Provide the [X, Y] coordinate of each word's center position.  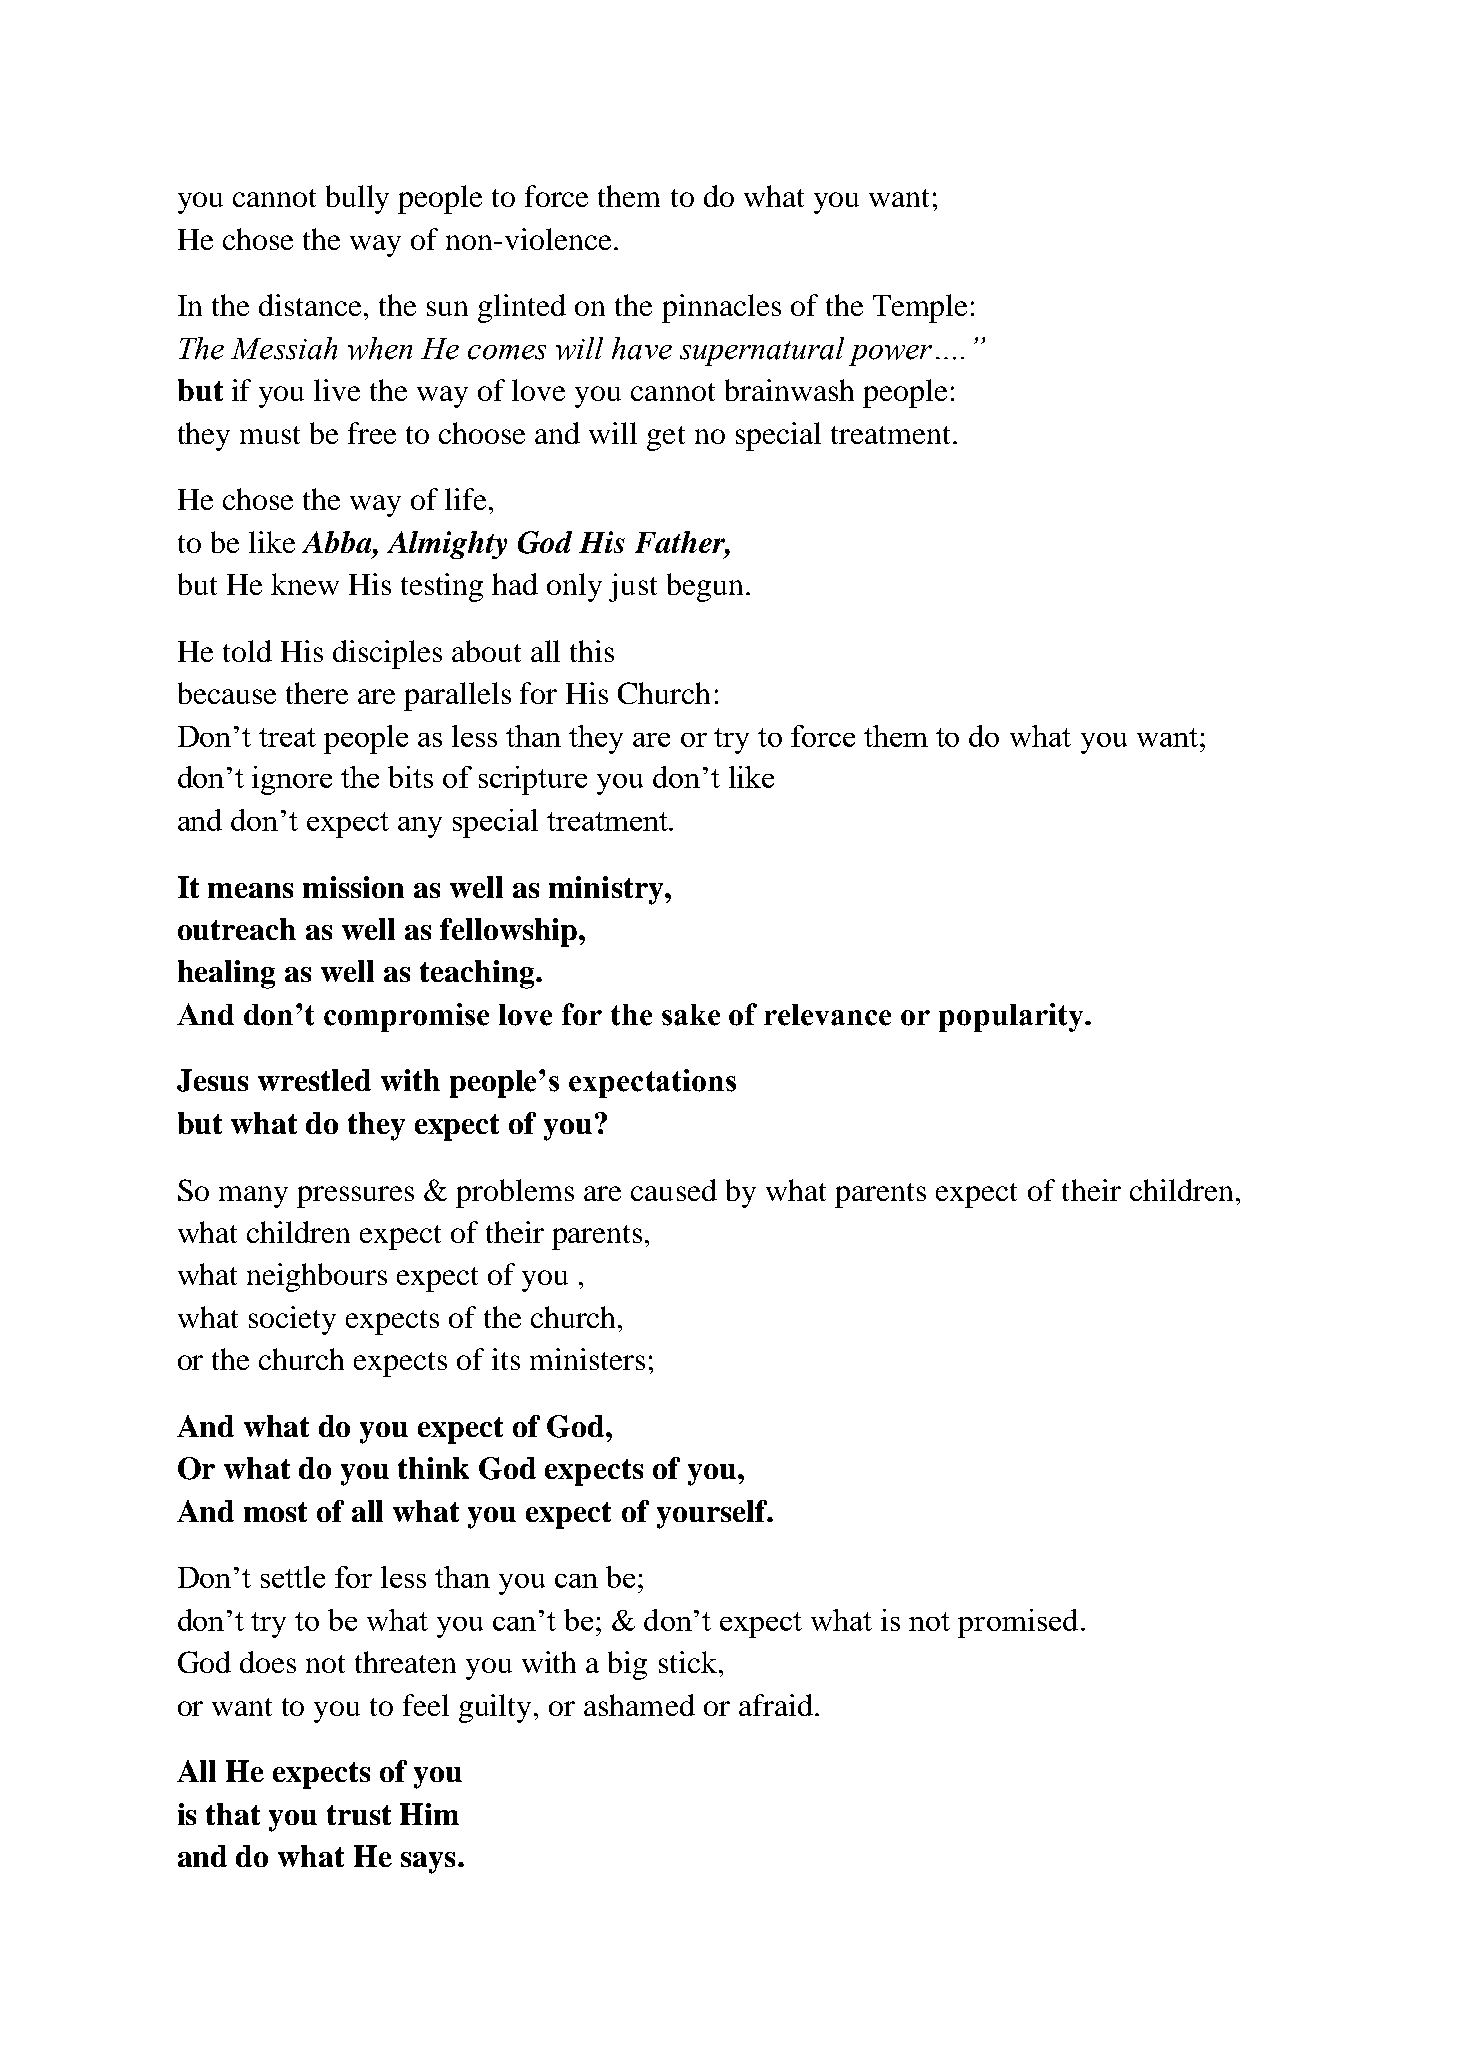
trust [359, 1815]
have [642, 348]
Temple [920, 308]
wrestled [314, 1080]
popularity [1013, 1017]
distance [312, 305]
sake [691, 1015]
